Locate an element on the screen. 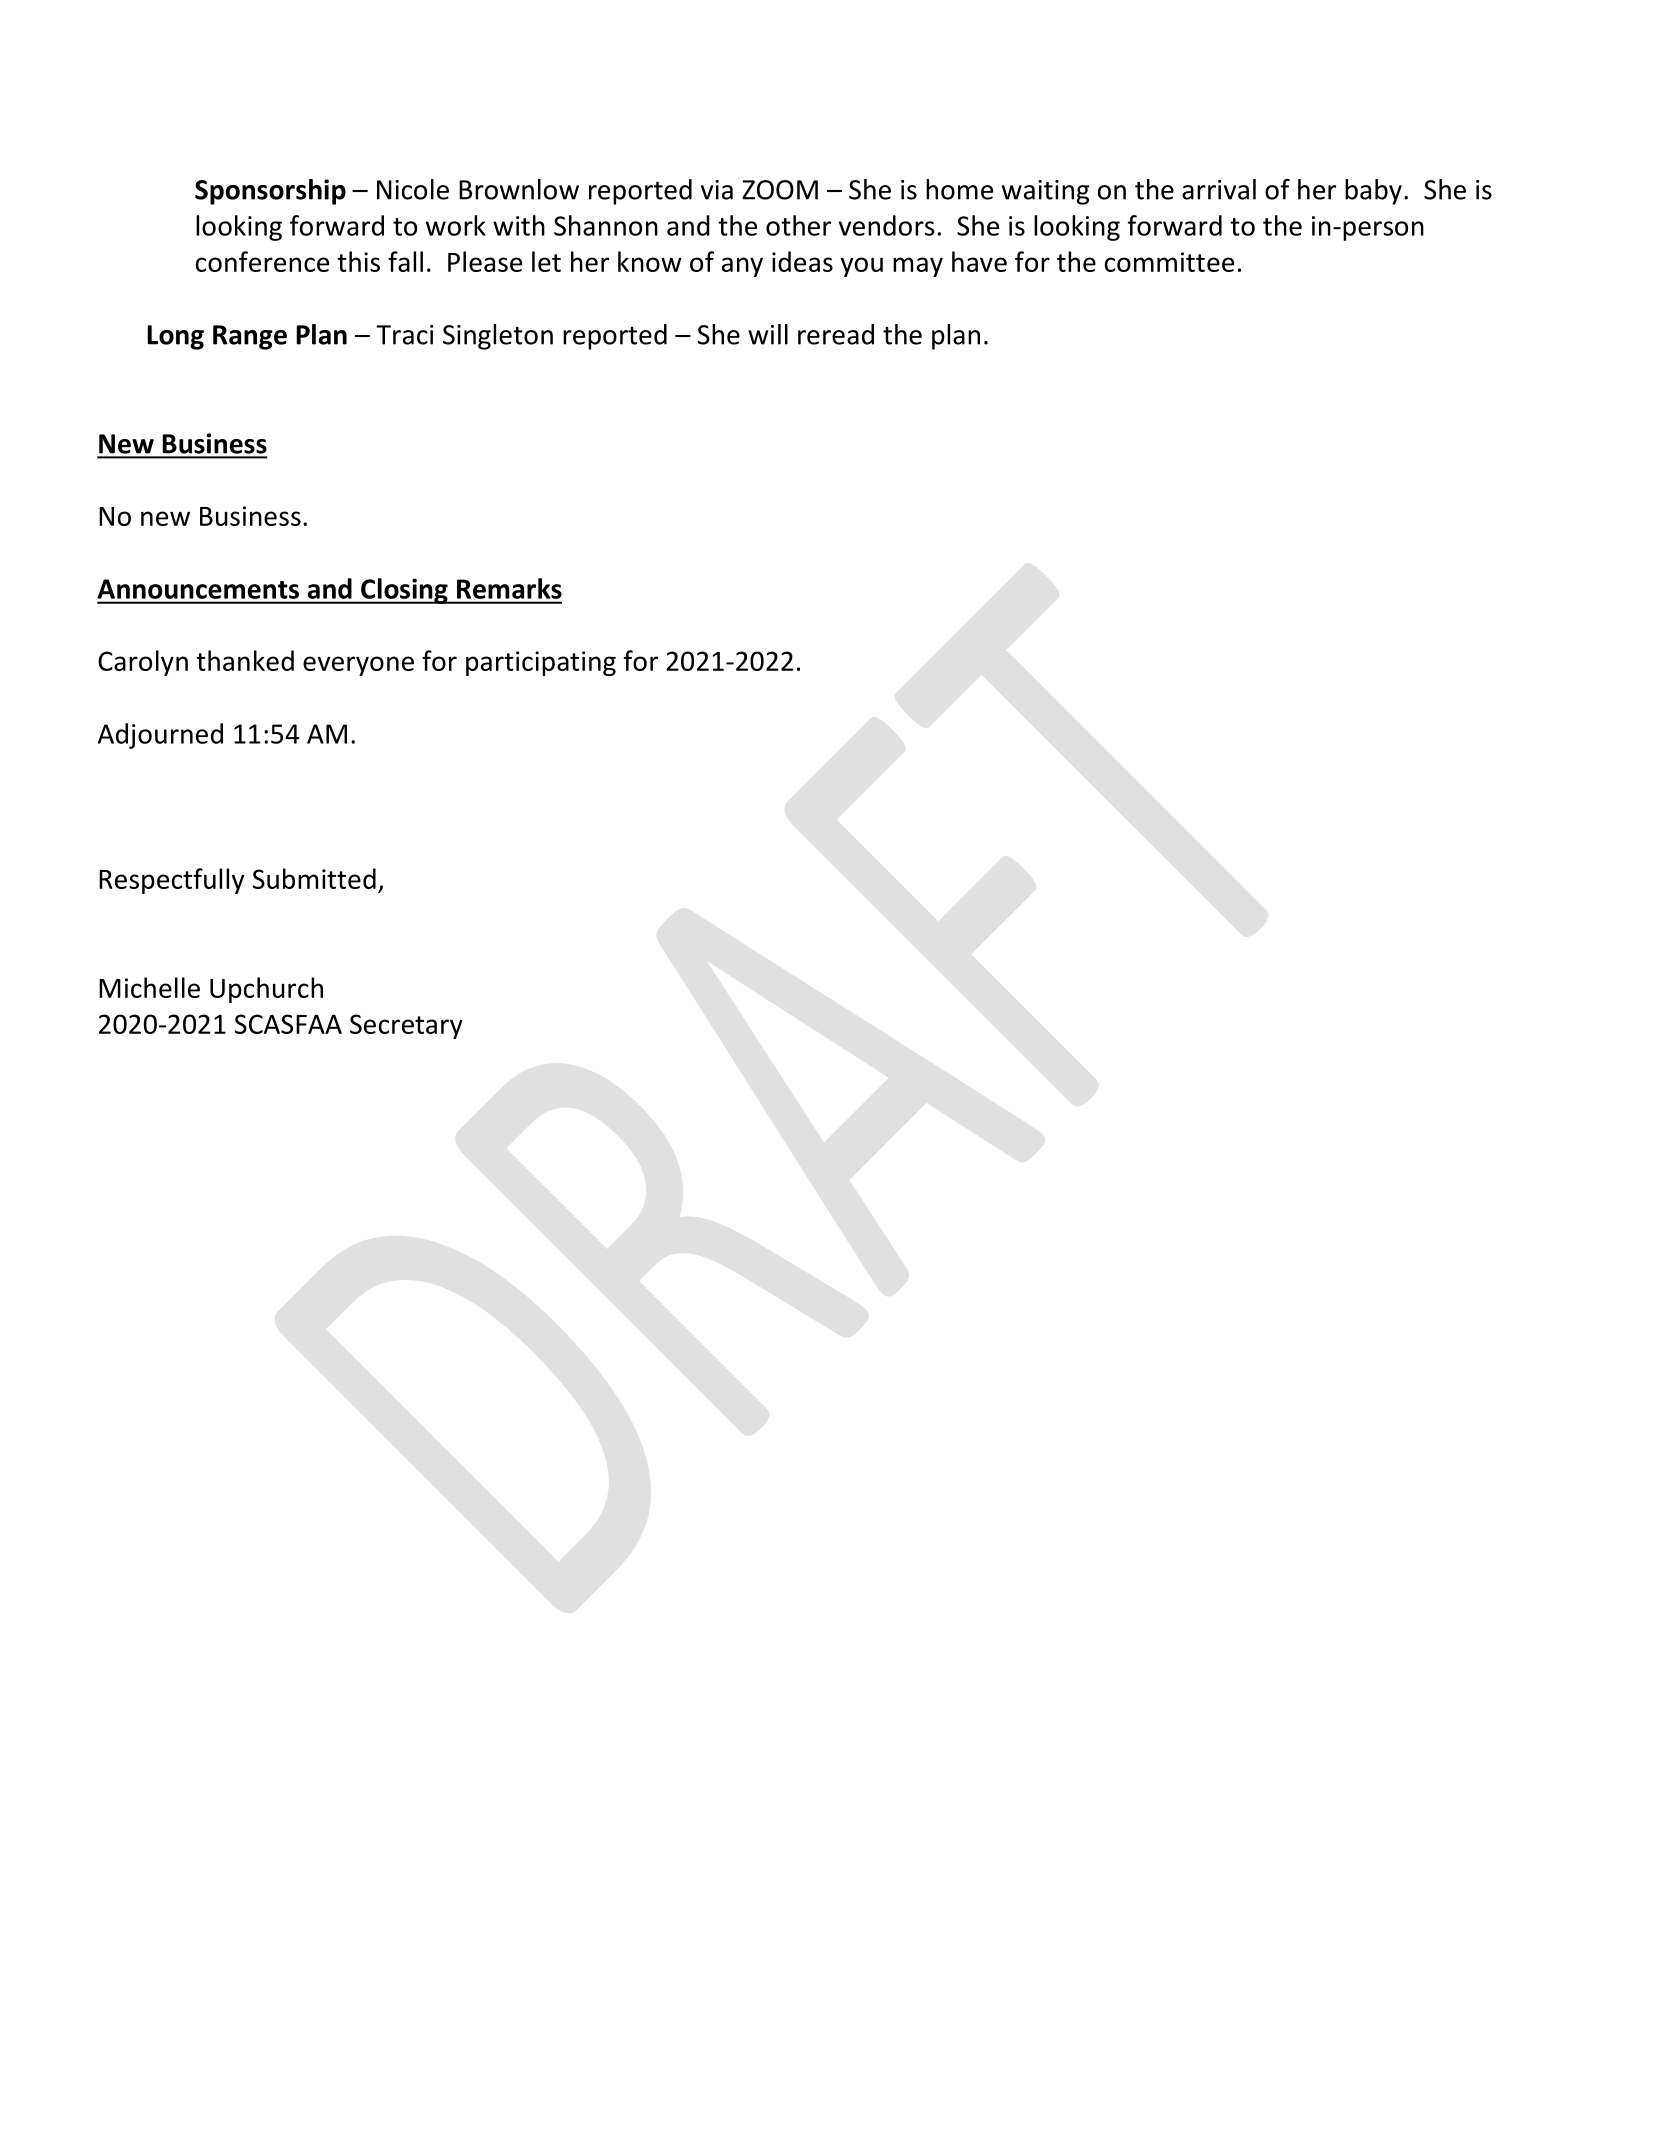 The width and height of the screenshot is (1654, 2141). will is located at coordinates (768, 334).
